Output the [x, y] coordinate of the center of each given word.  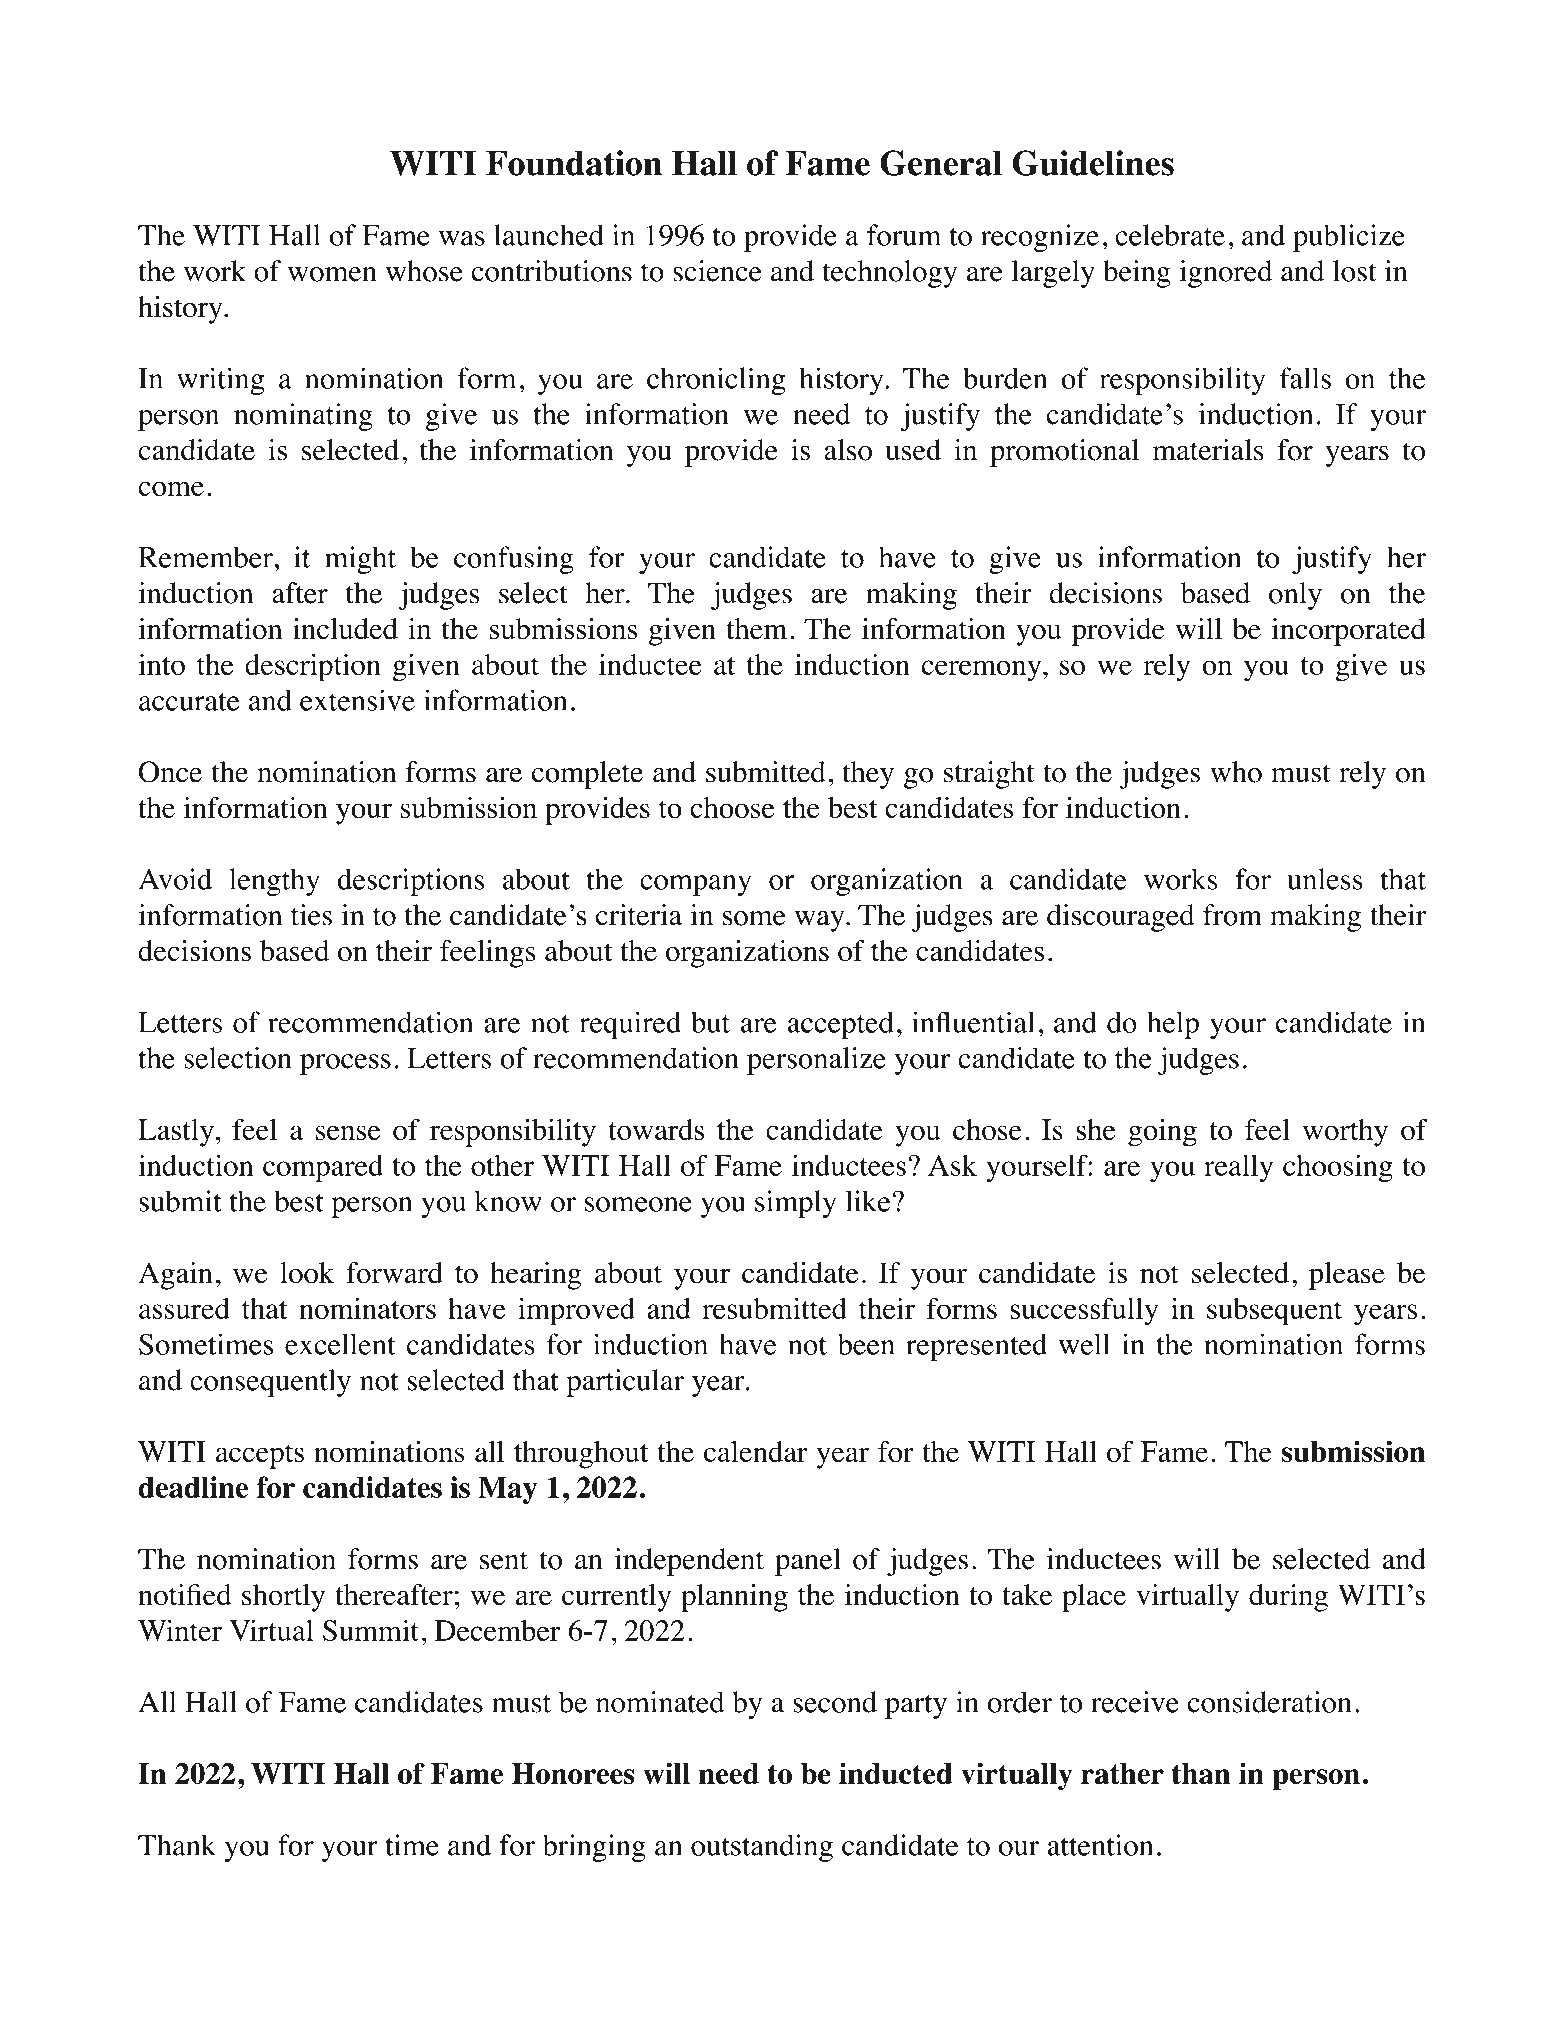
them [756, 629]
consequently [270, 1383]
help [1173, 1025]
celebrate [1170, 235]
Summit [371, 1630]
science [717, 271]
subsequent [1274, 1312]
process [345, 1064]
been [866, 1344]
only [1295, 596]
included [345, 629]
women [332, 274]
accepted [841, 1025]
